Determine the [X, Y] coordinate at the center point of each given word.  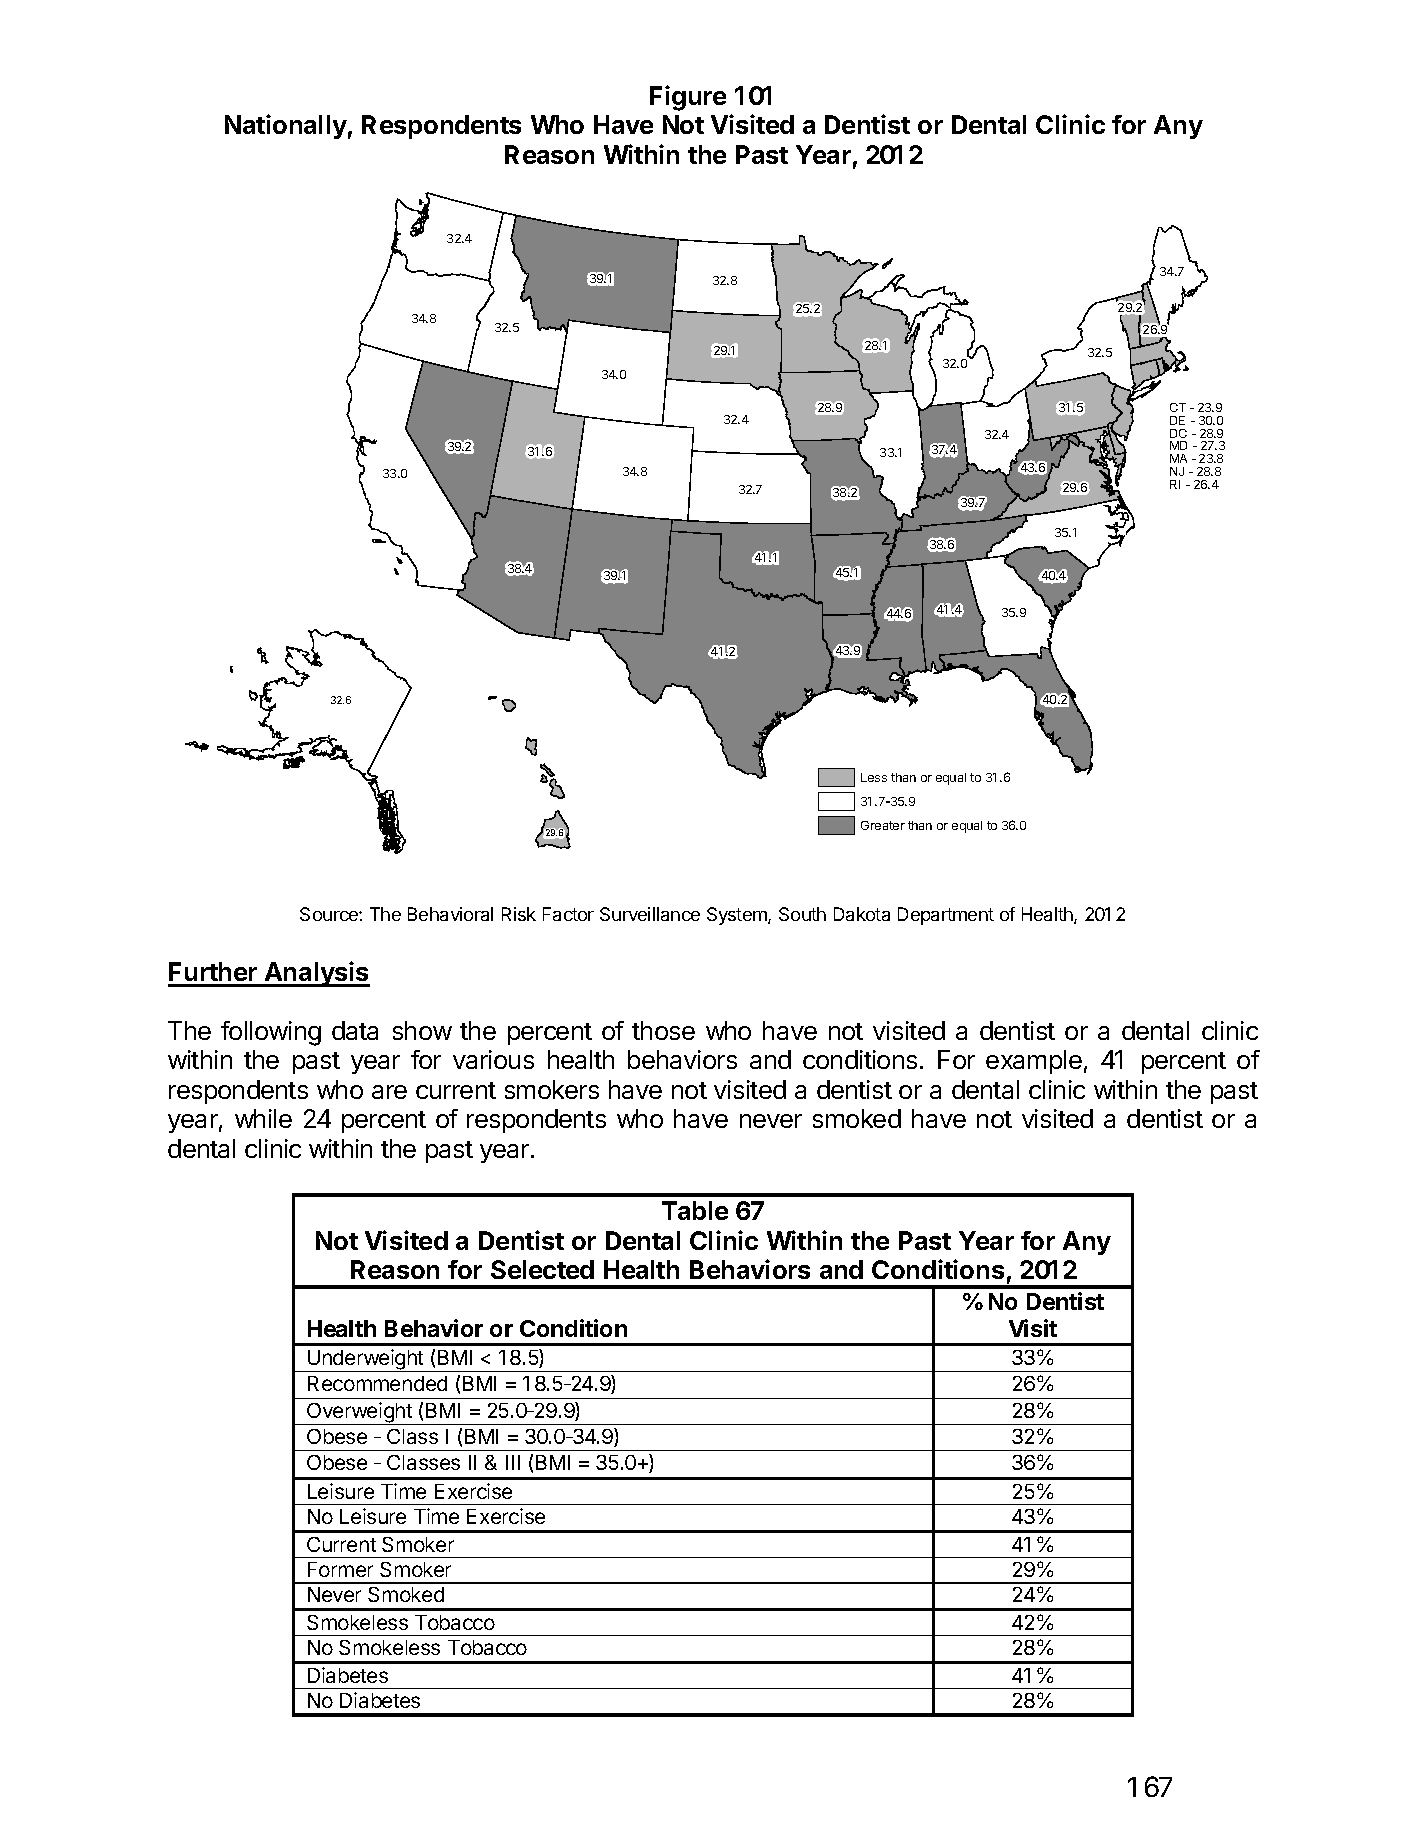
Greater [883, 825]
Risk [519, 914]
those [663, 1030]
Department [946, 916]
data [355, 1030]
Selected [542, 1269]
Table [695, 1210]
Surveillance [650, 914]
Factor [568, 914]
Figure [688, 98]
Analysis [316, 974]
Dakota [862, 914]
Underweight [365, 1360]
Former [340, 1569]
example [1034, 1062]
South [802, 914]
